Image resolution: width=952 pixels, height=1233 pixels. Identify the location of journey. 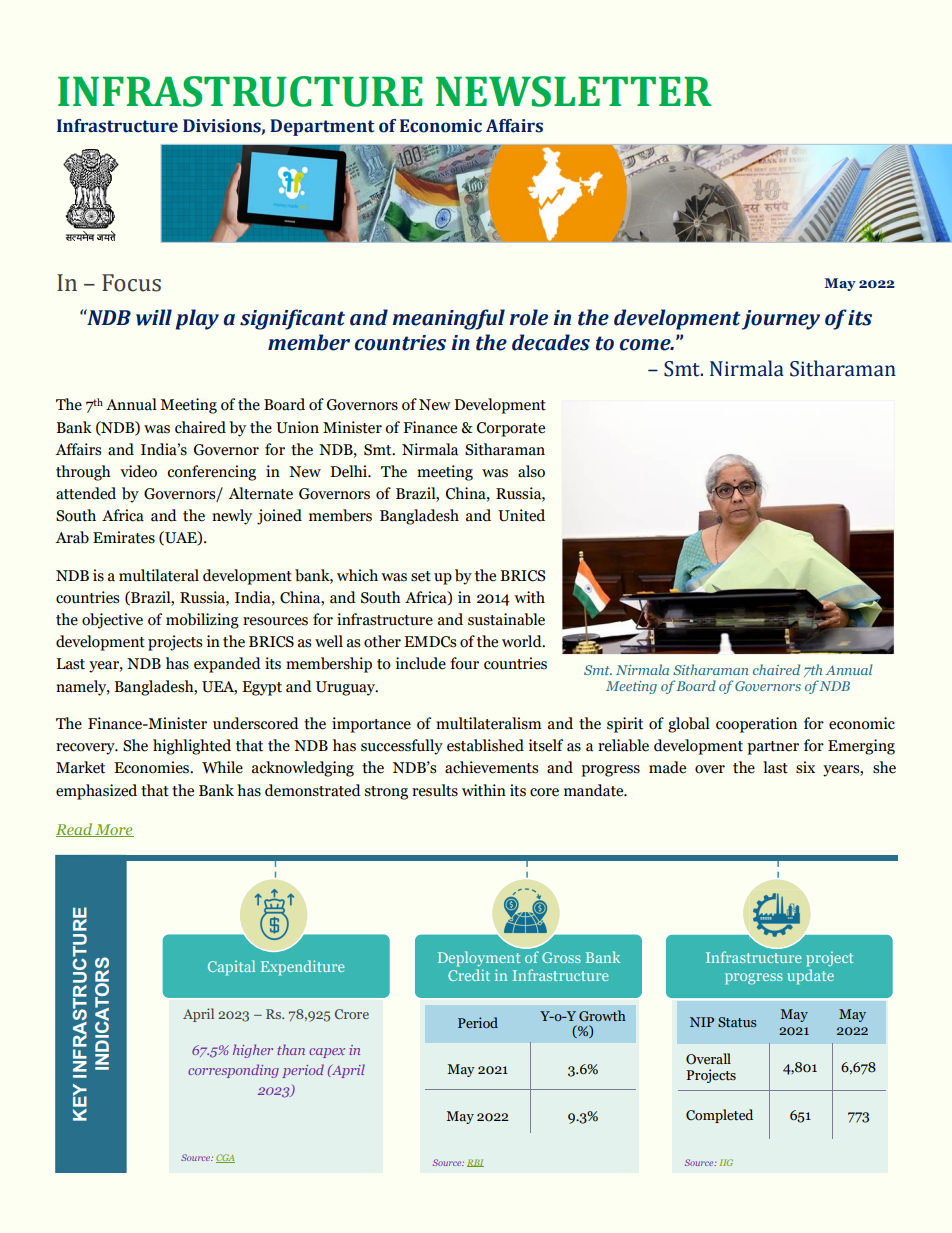
(781, 320).
